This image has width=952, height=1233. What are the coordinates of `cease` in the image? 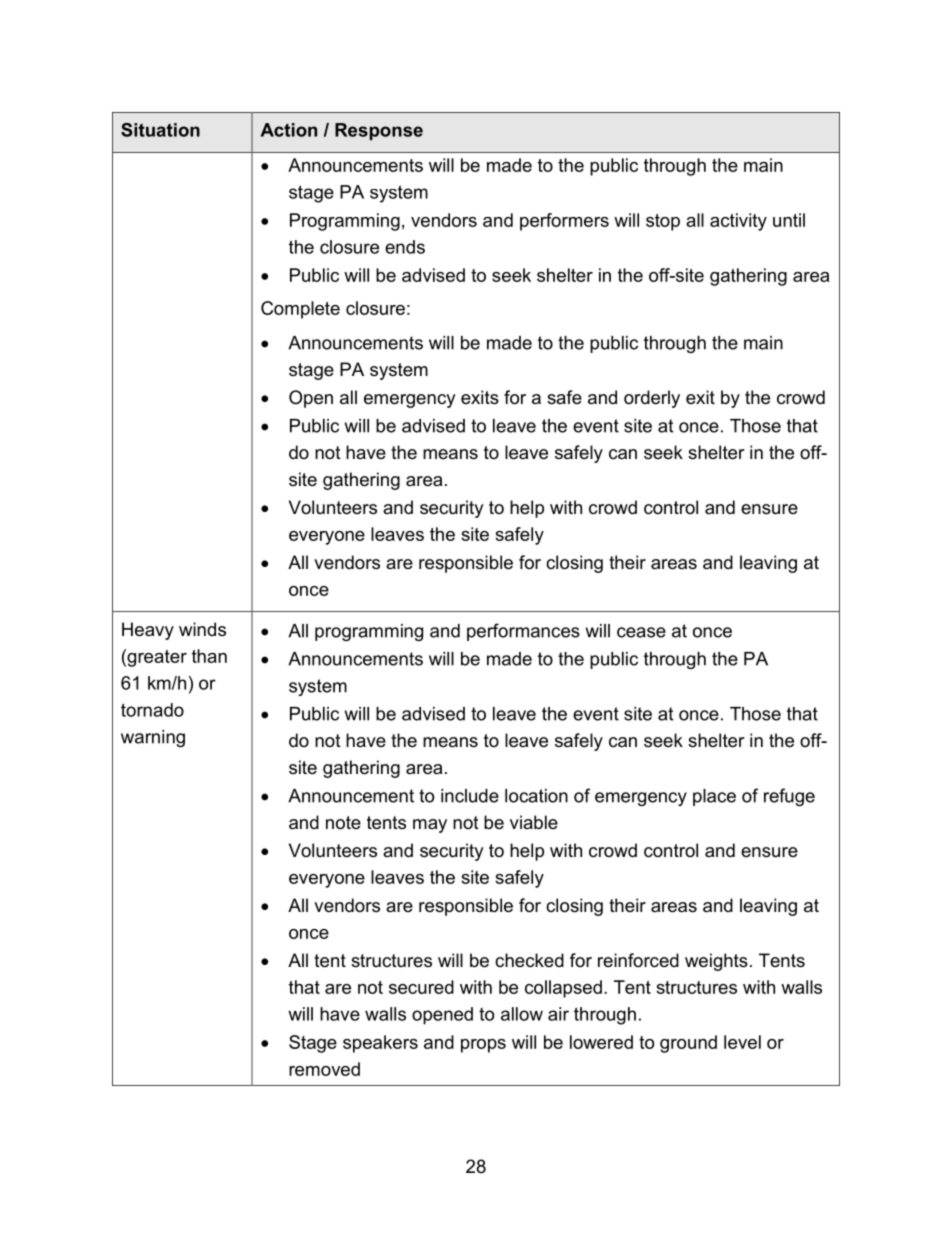 It's located at (641, 632).
